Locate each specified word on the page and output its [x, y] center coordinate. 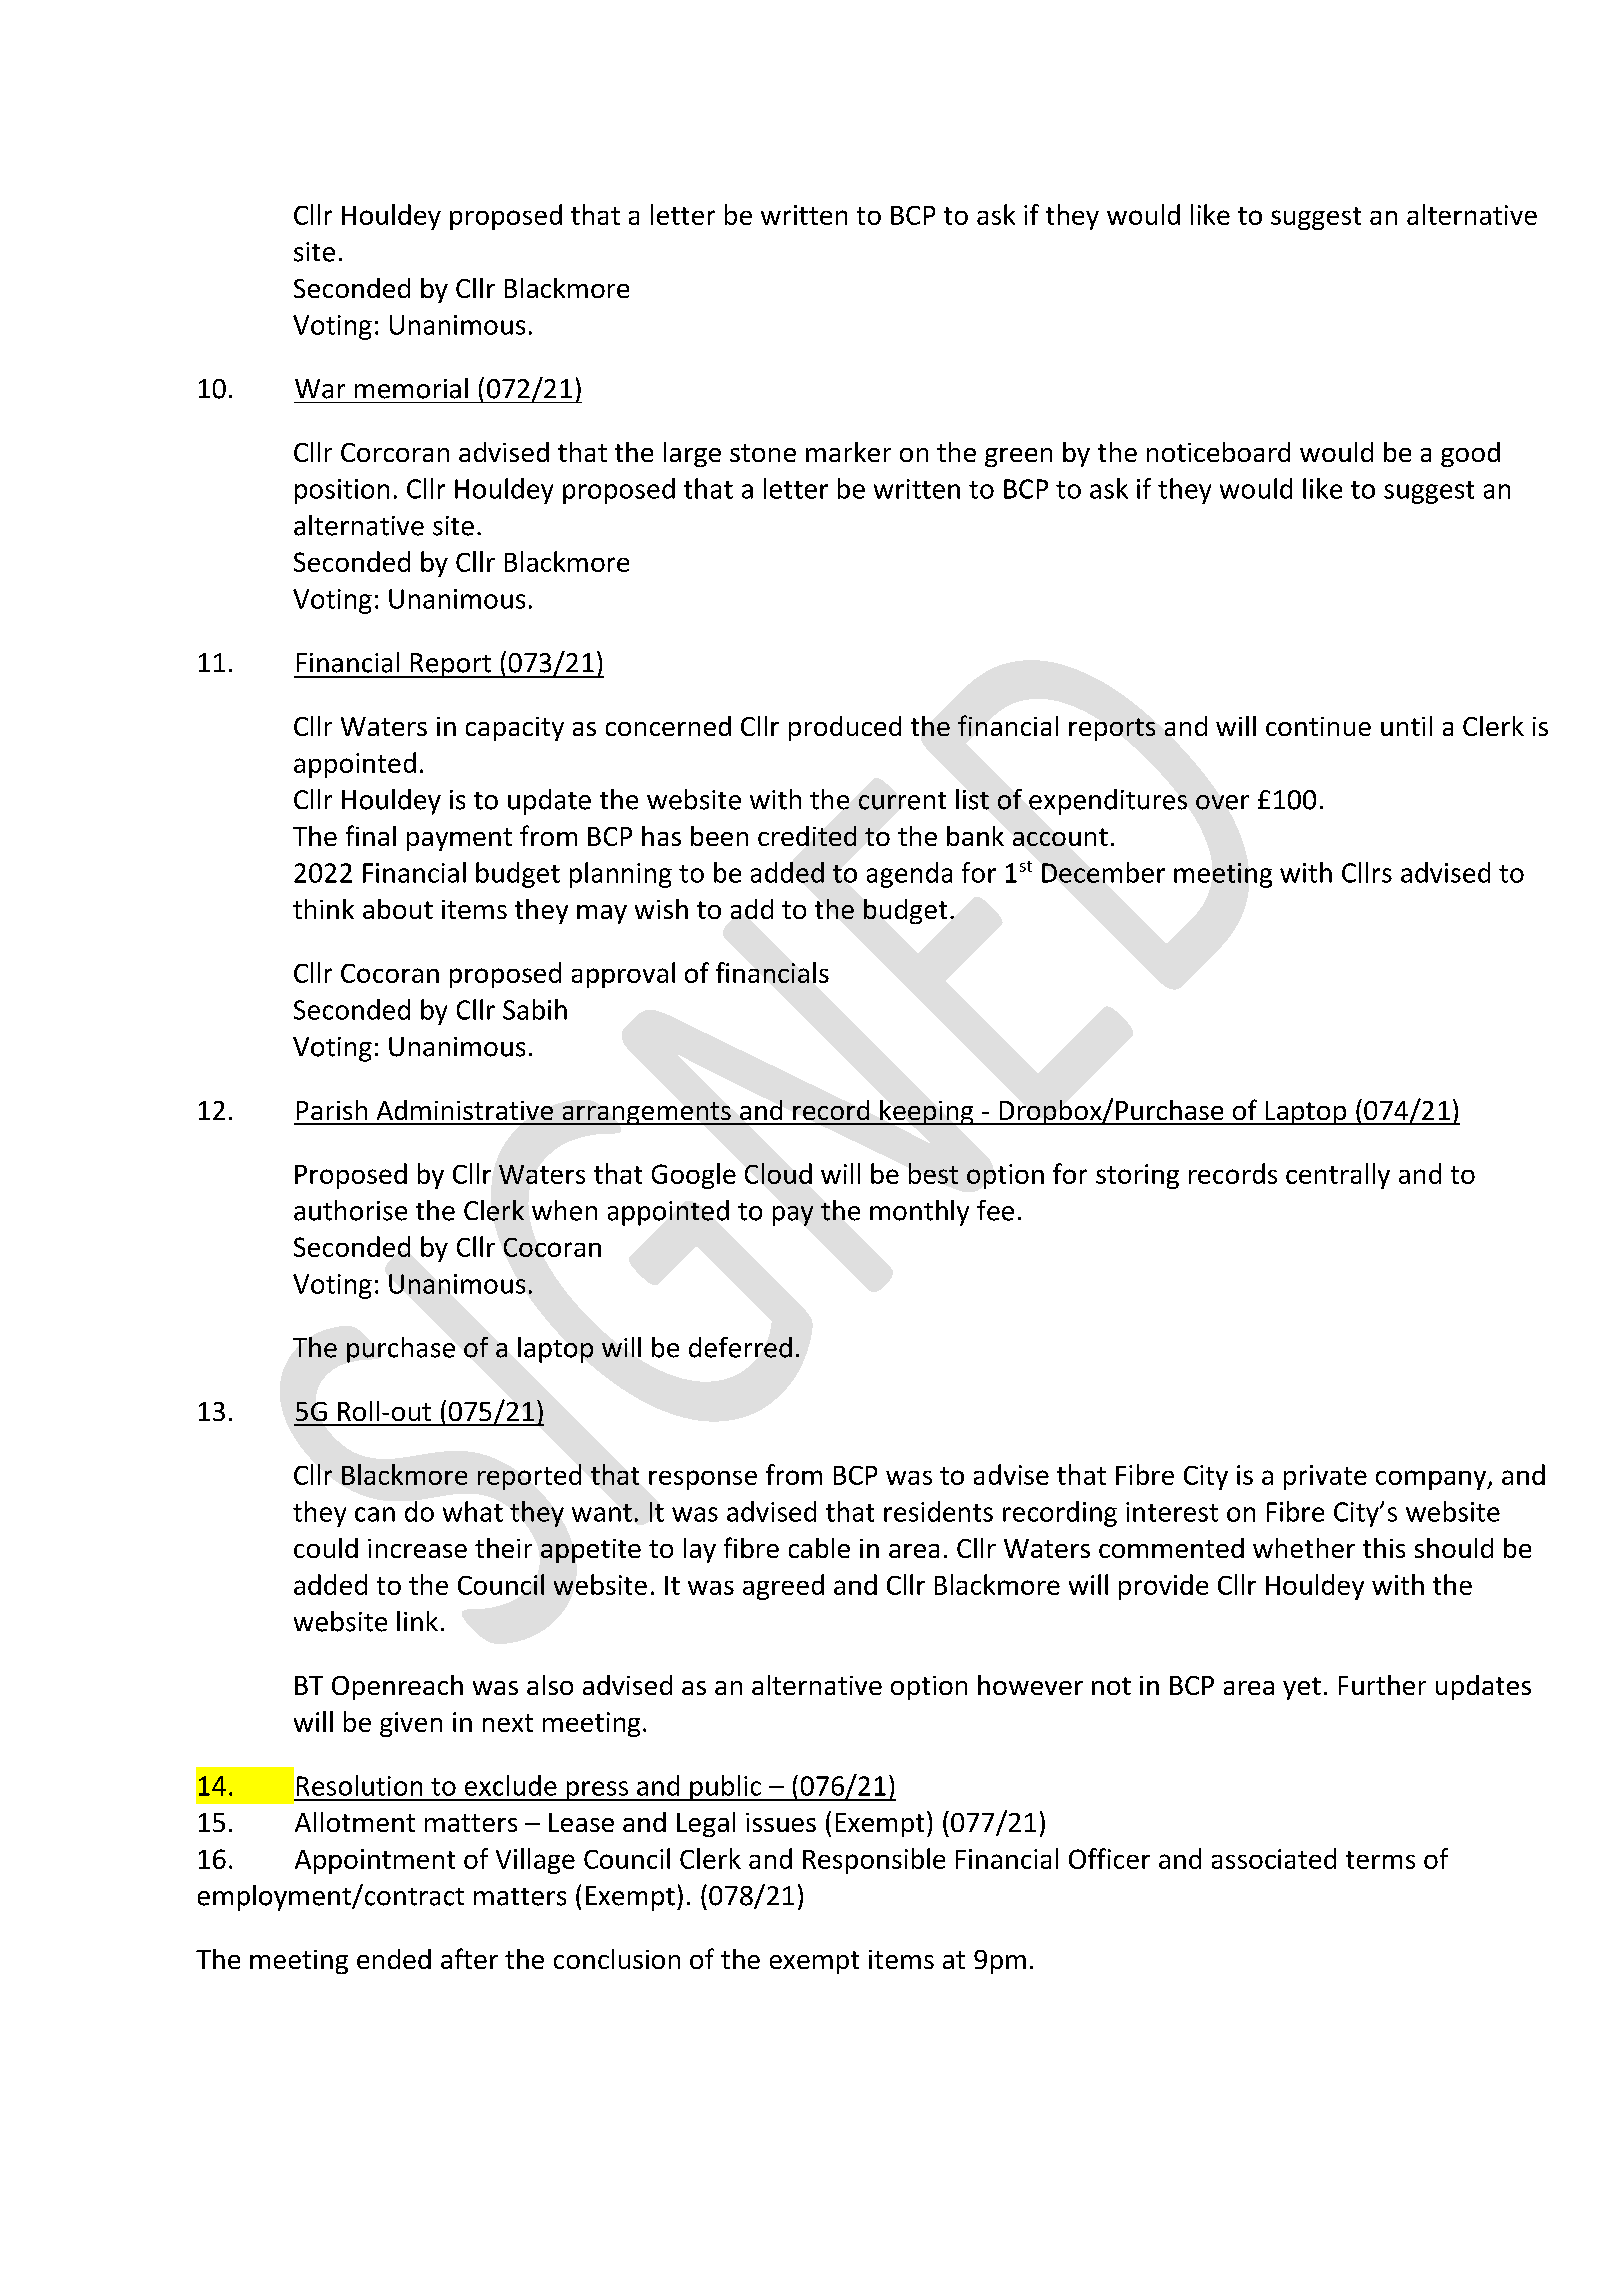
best [933, 1173]
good [1470, 454]
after [469, 1958]
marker [848, 452]
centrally [1338, 1176]
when [564, 1210]
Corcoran [395, 452]
